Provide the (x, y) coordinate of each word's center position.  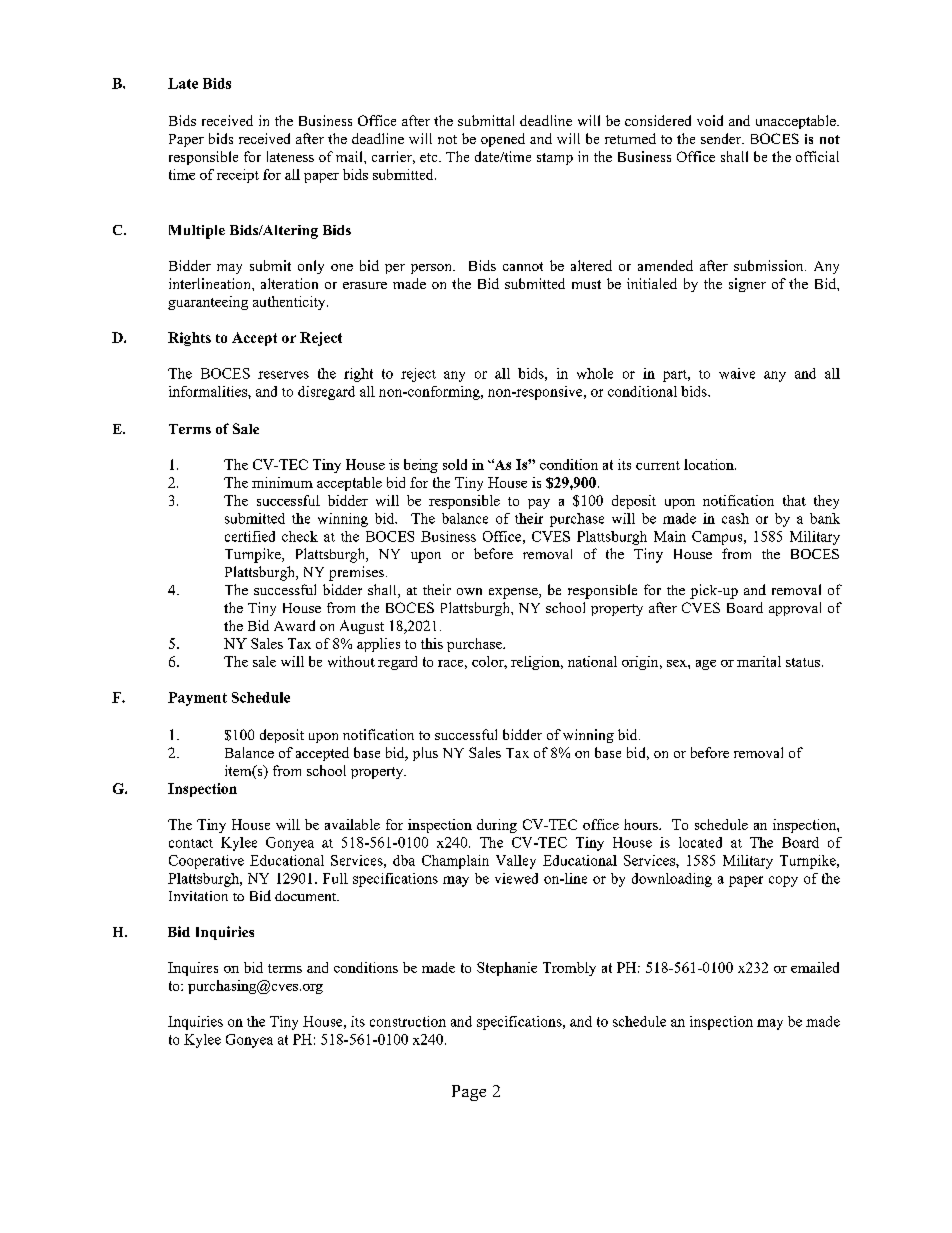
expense (514, 593)
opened (503, 140)
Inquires (193, 969)
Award (294, 625)
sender (722, 138)
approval (795, 609)
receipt (238, 176)
